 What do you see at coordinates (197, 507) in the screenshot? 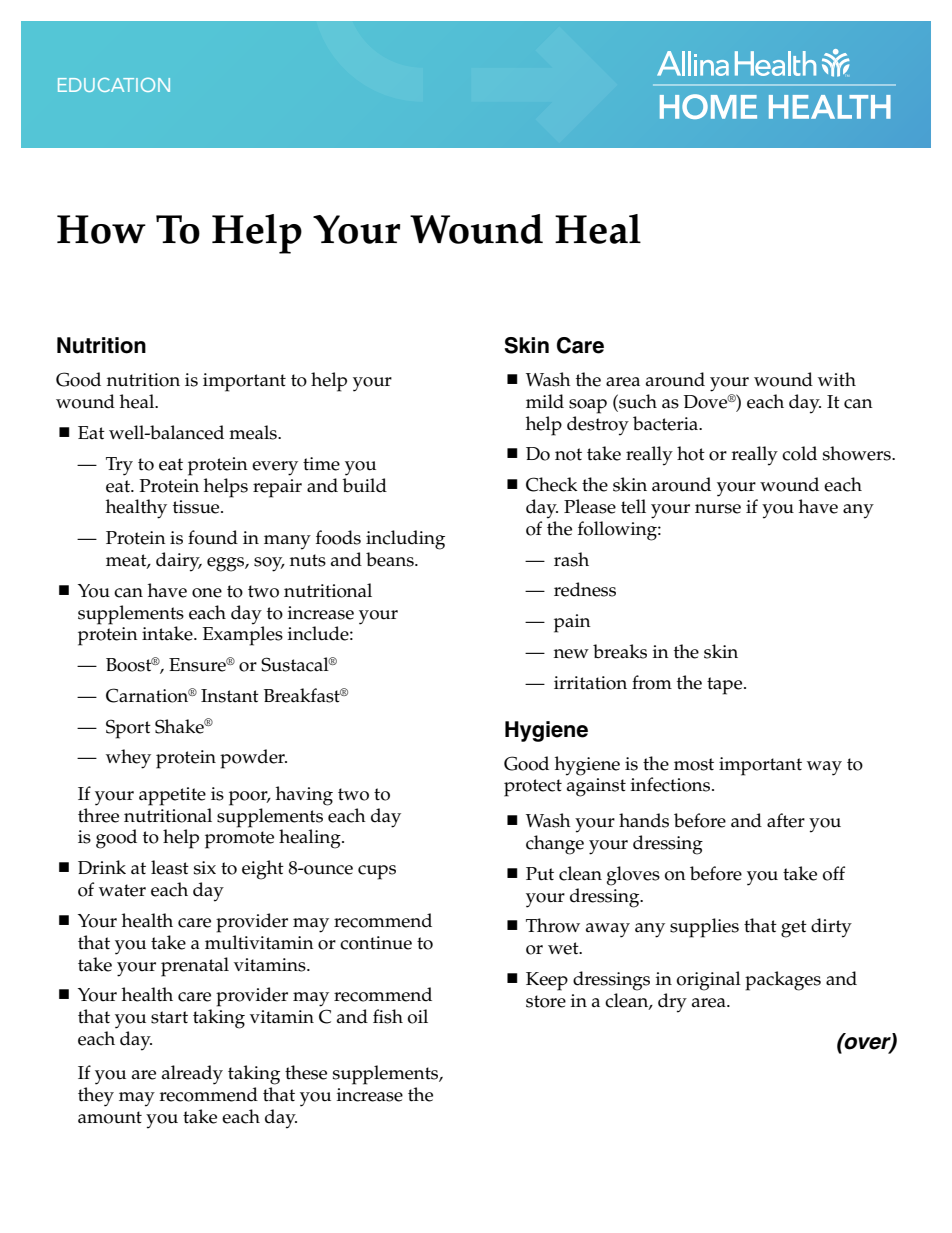
I see `tissue` at bounding box center [197, 507].
